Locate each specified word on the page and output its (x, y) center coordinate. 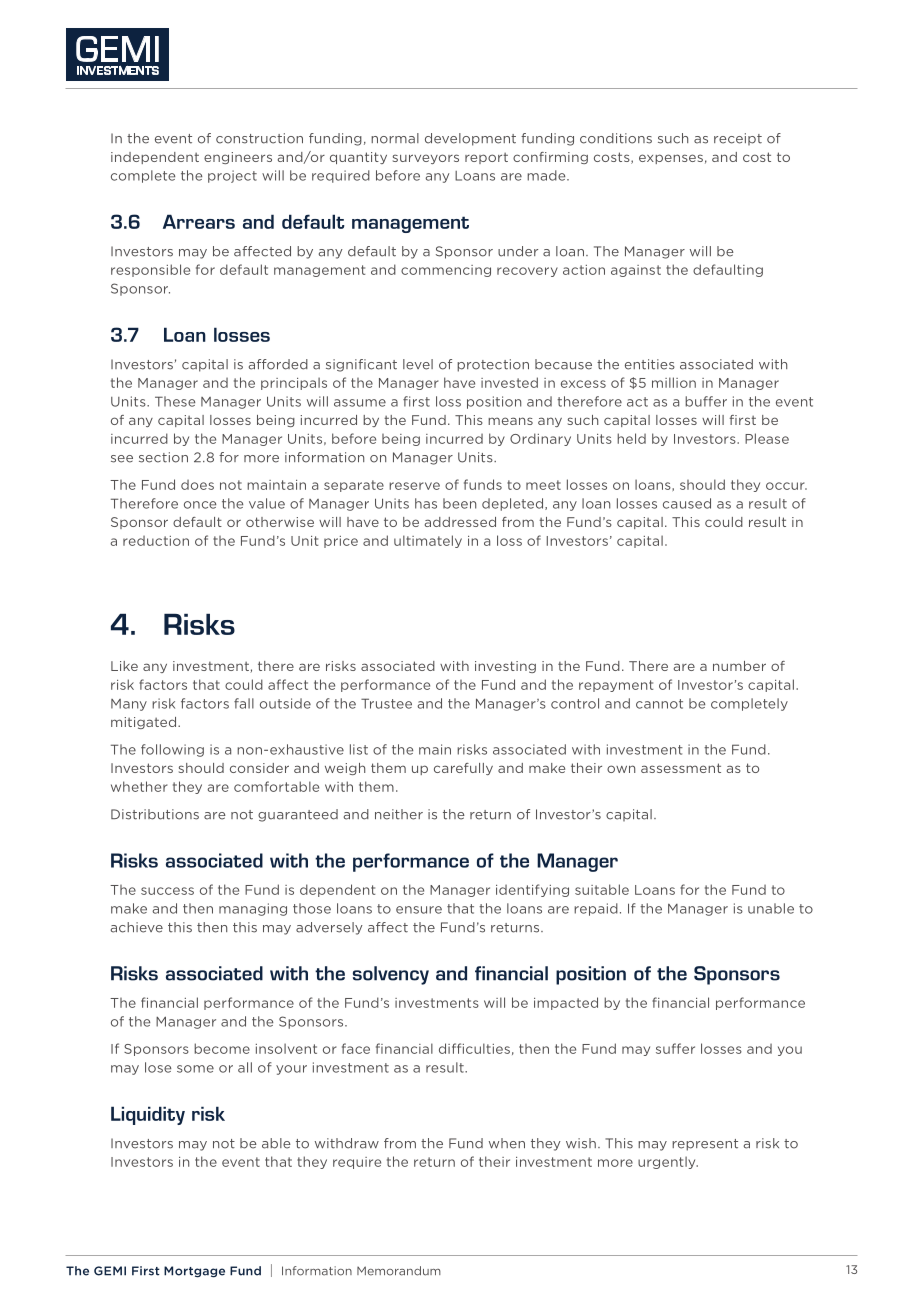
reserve (414, 486)
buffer (706, 401)
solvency (391, 975)
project (232, 176)
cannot (659, 704)
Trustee (386, 703)
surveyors (426, 159)
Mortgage (194, 1272)
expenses (671, 159)
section (163, 457)
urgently (668, 1162)
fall (244, 703)
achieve (137, 927)
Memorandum (399, 1271)
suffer (675, 1048)
